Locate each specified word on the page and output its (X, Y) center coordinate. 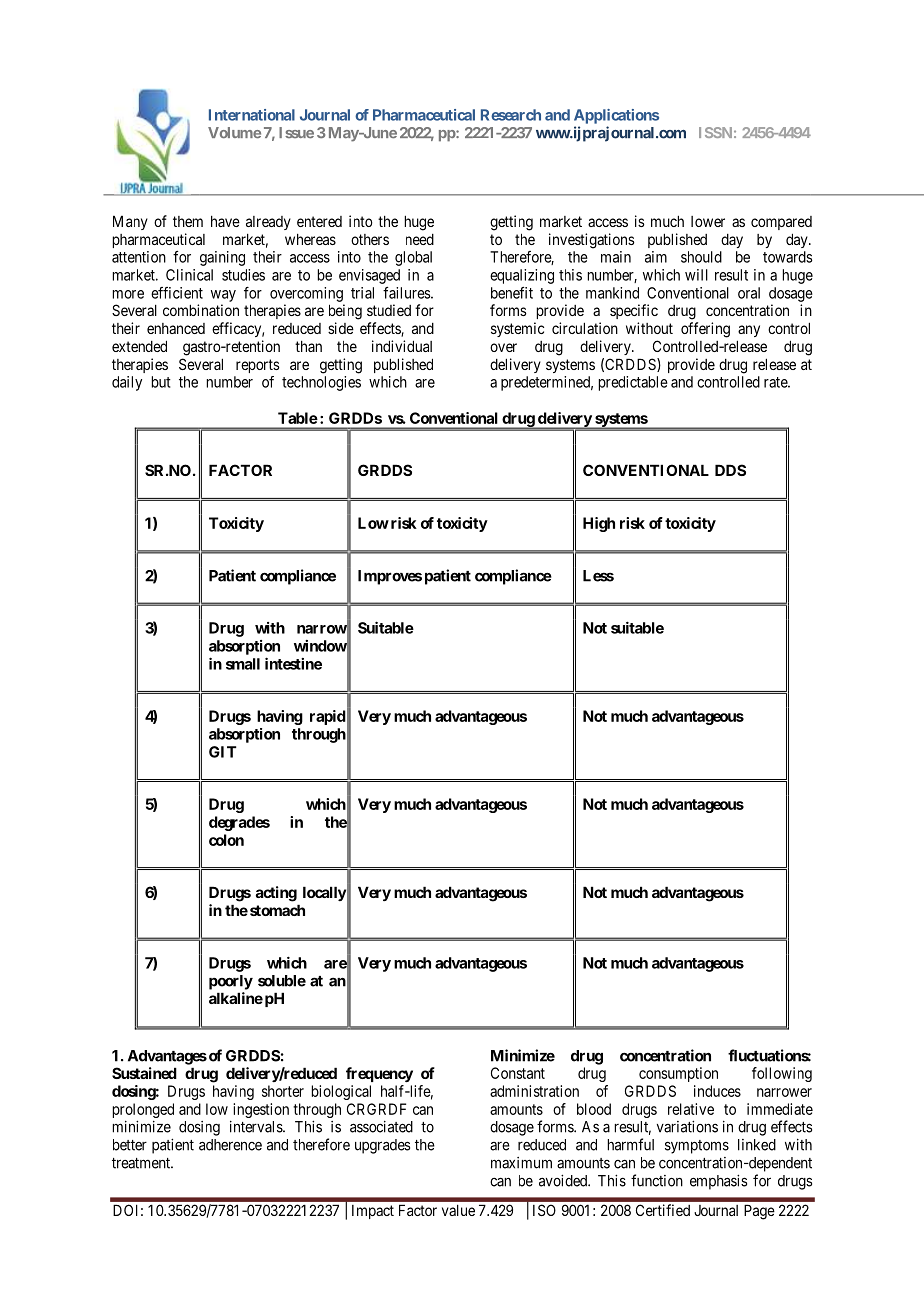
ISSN (715, 132)
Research (511, 115)
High (599, 524)
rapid (328, 717)
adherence (230, 1145)
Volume (234, 133)
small (243, 664)
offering (705, 330)
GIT (223, 752)
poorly (231, 982)
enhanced (176, 328)
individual (402, 346)
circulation (585, 328)
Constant (518, 1073)
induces (717, 1091)
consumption (678, 1074)
